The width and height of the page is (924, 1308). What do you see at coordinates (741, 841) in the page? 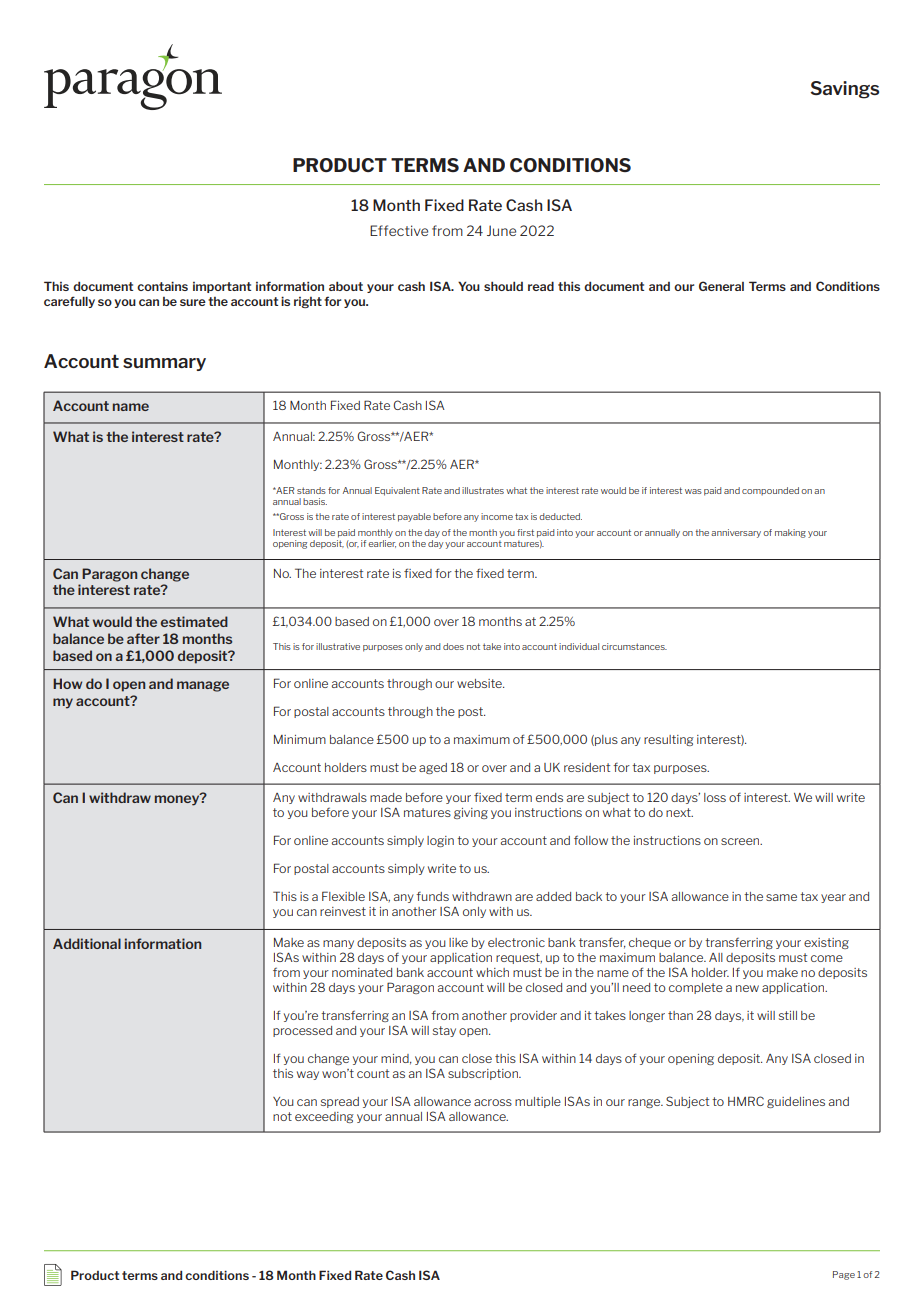
I see `screen` at bounding box center [741, 841].
